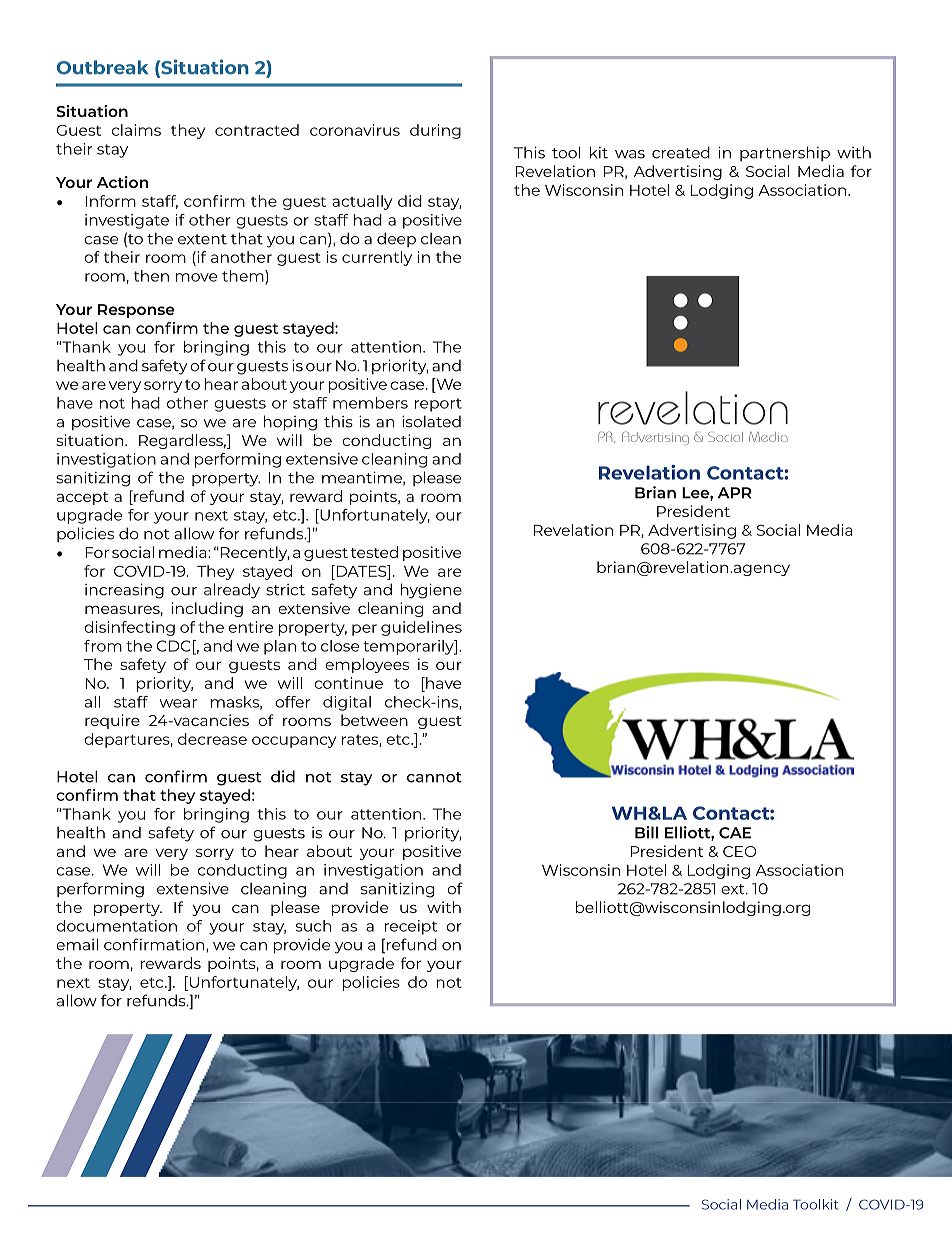  Describe the element at coordinates (435, 131) in the image. I see `during` at that location.
